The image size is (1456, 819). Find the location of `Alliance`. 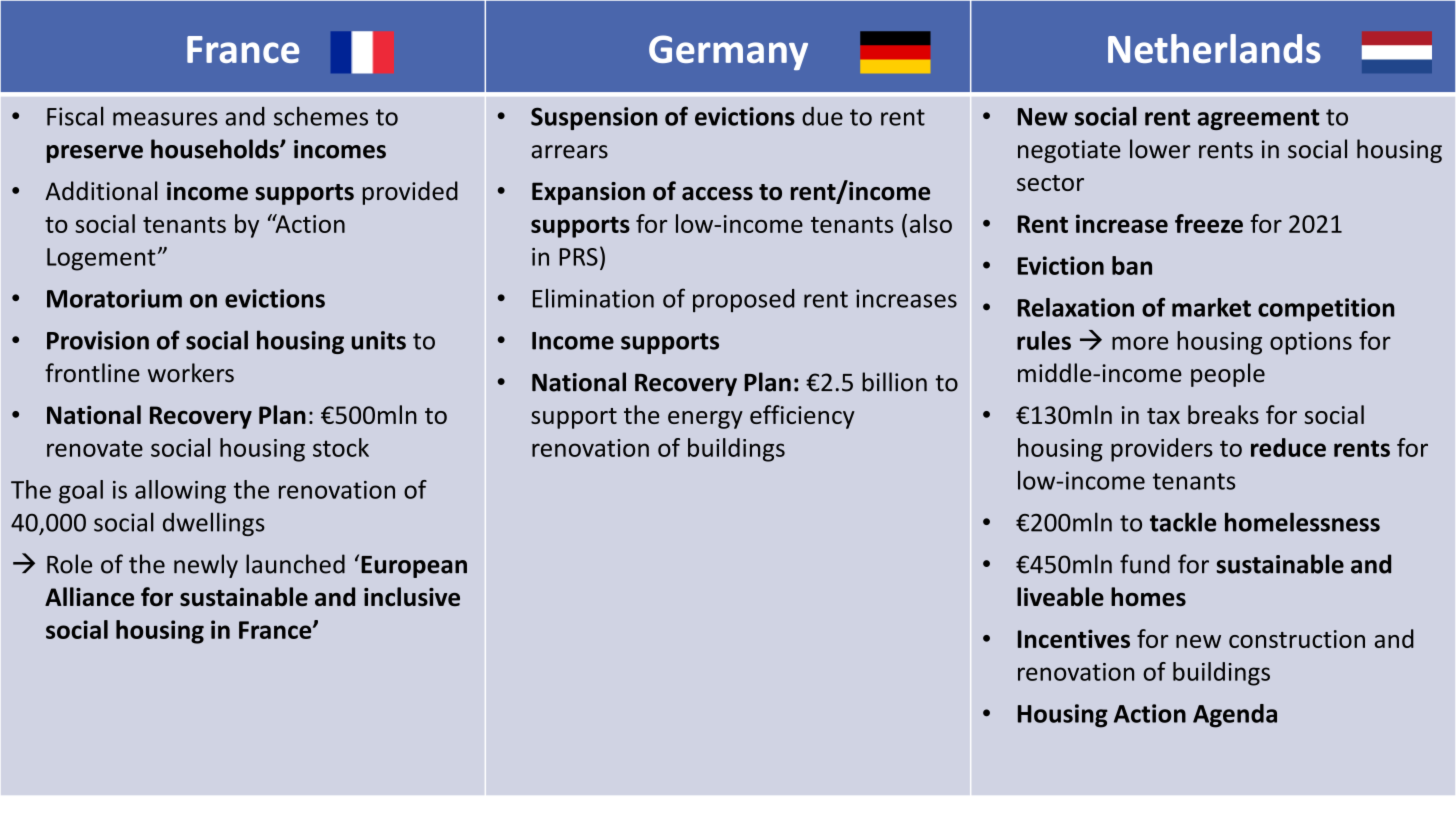

Alliance is located at coordinates (89, 596).
